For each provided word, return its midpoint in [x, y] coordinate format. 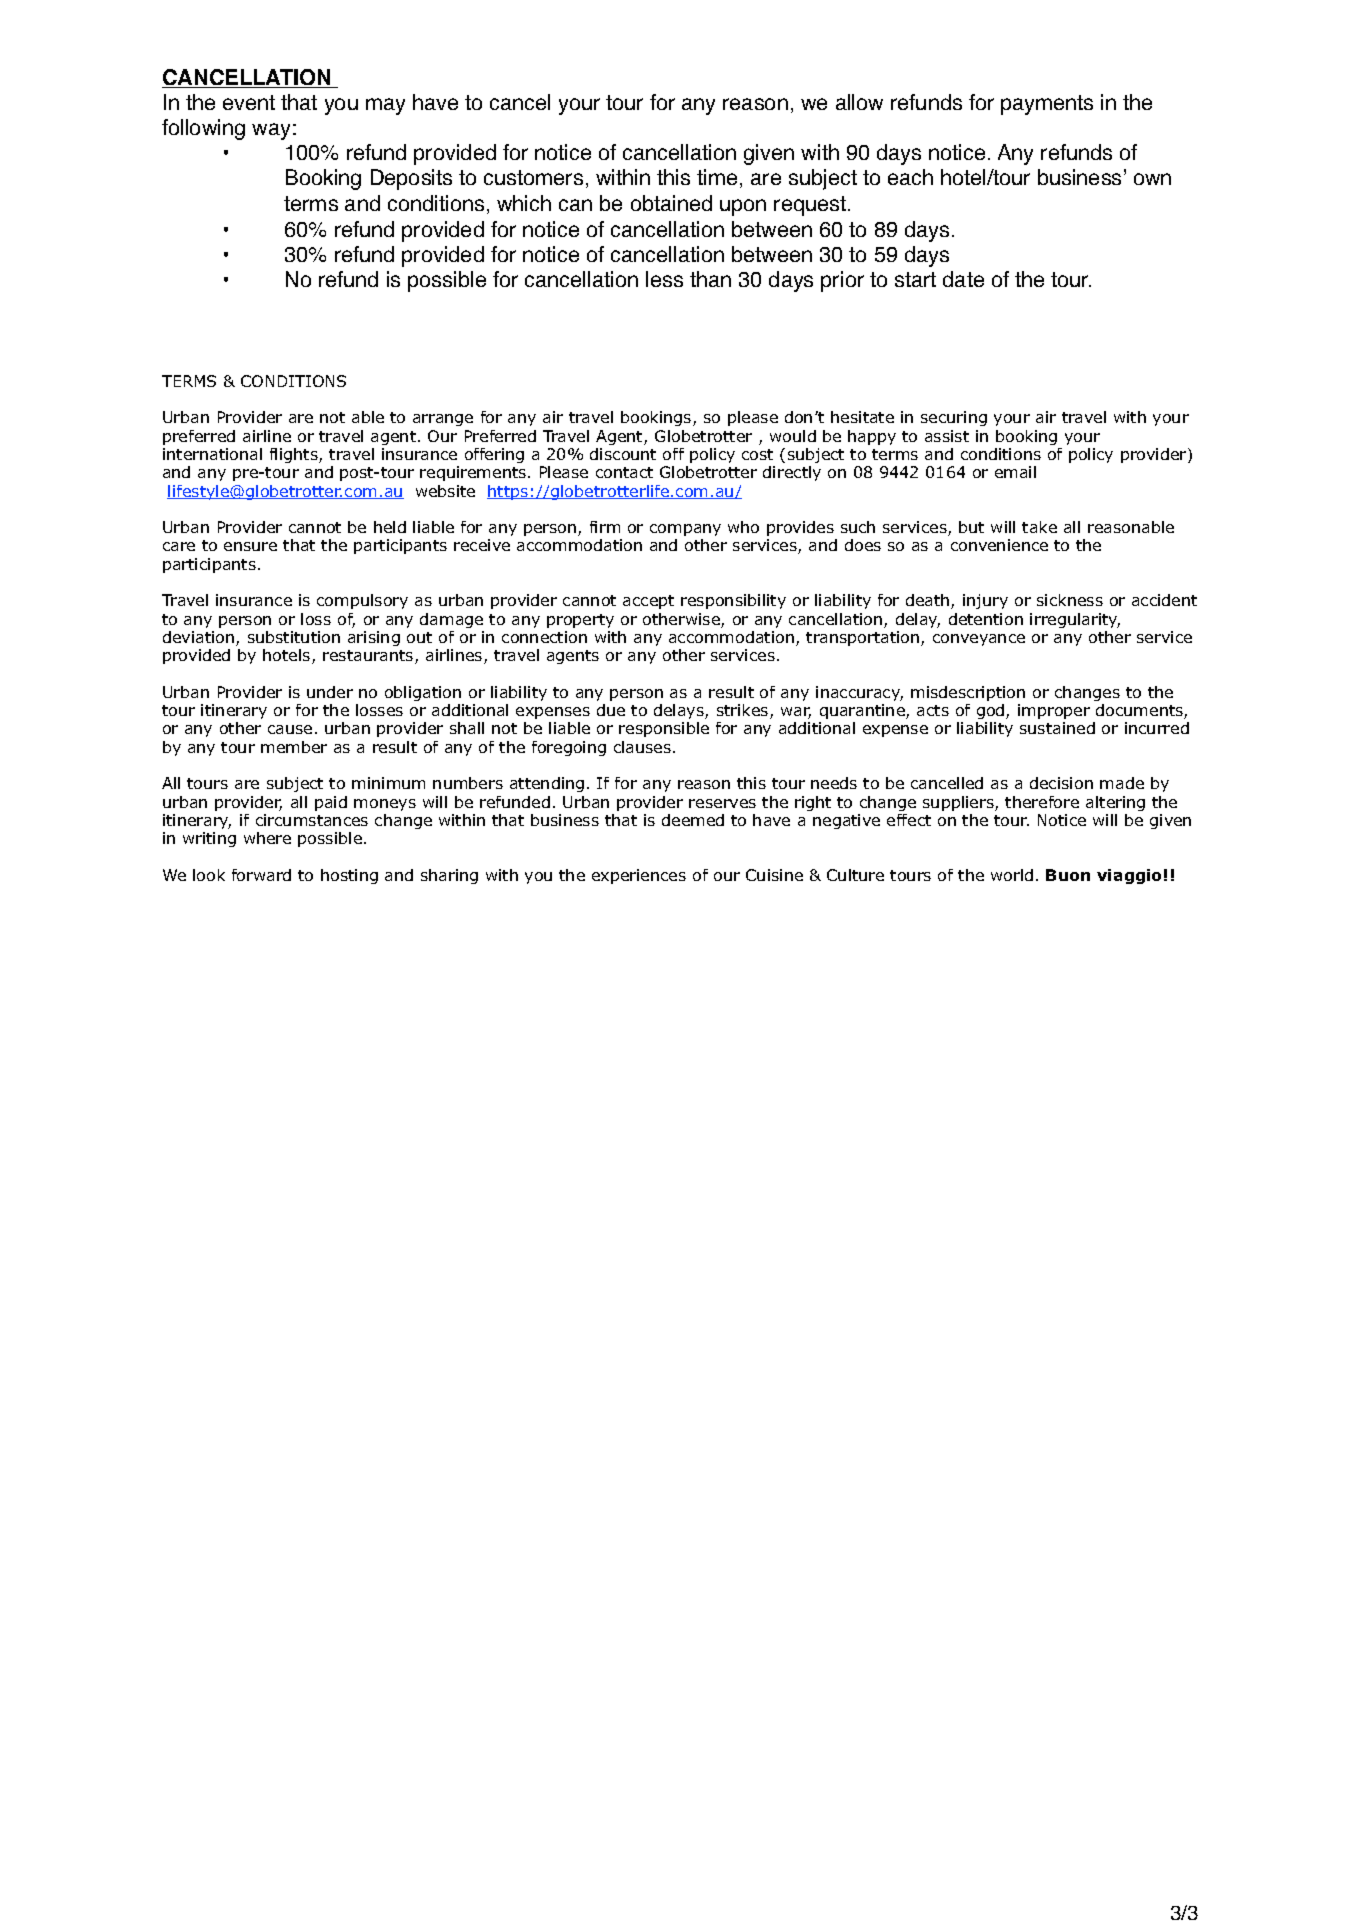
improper [1054, 711]
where [267, 838]
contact [624, 472]
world [1012, 875]
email [1015, 472]
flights [295, 455]
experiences [639, 876]
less [664, 279]
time [717, 177]
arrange [443, 420]
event [249, 102]
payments [1047, 105]
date [963, 279]
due [611, 710]
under [330, 692]
